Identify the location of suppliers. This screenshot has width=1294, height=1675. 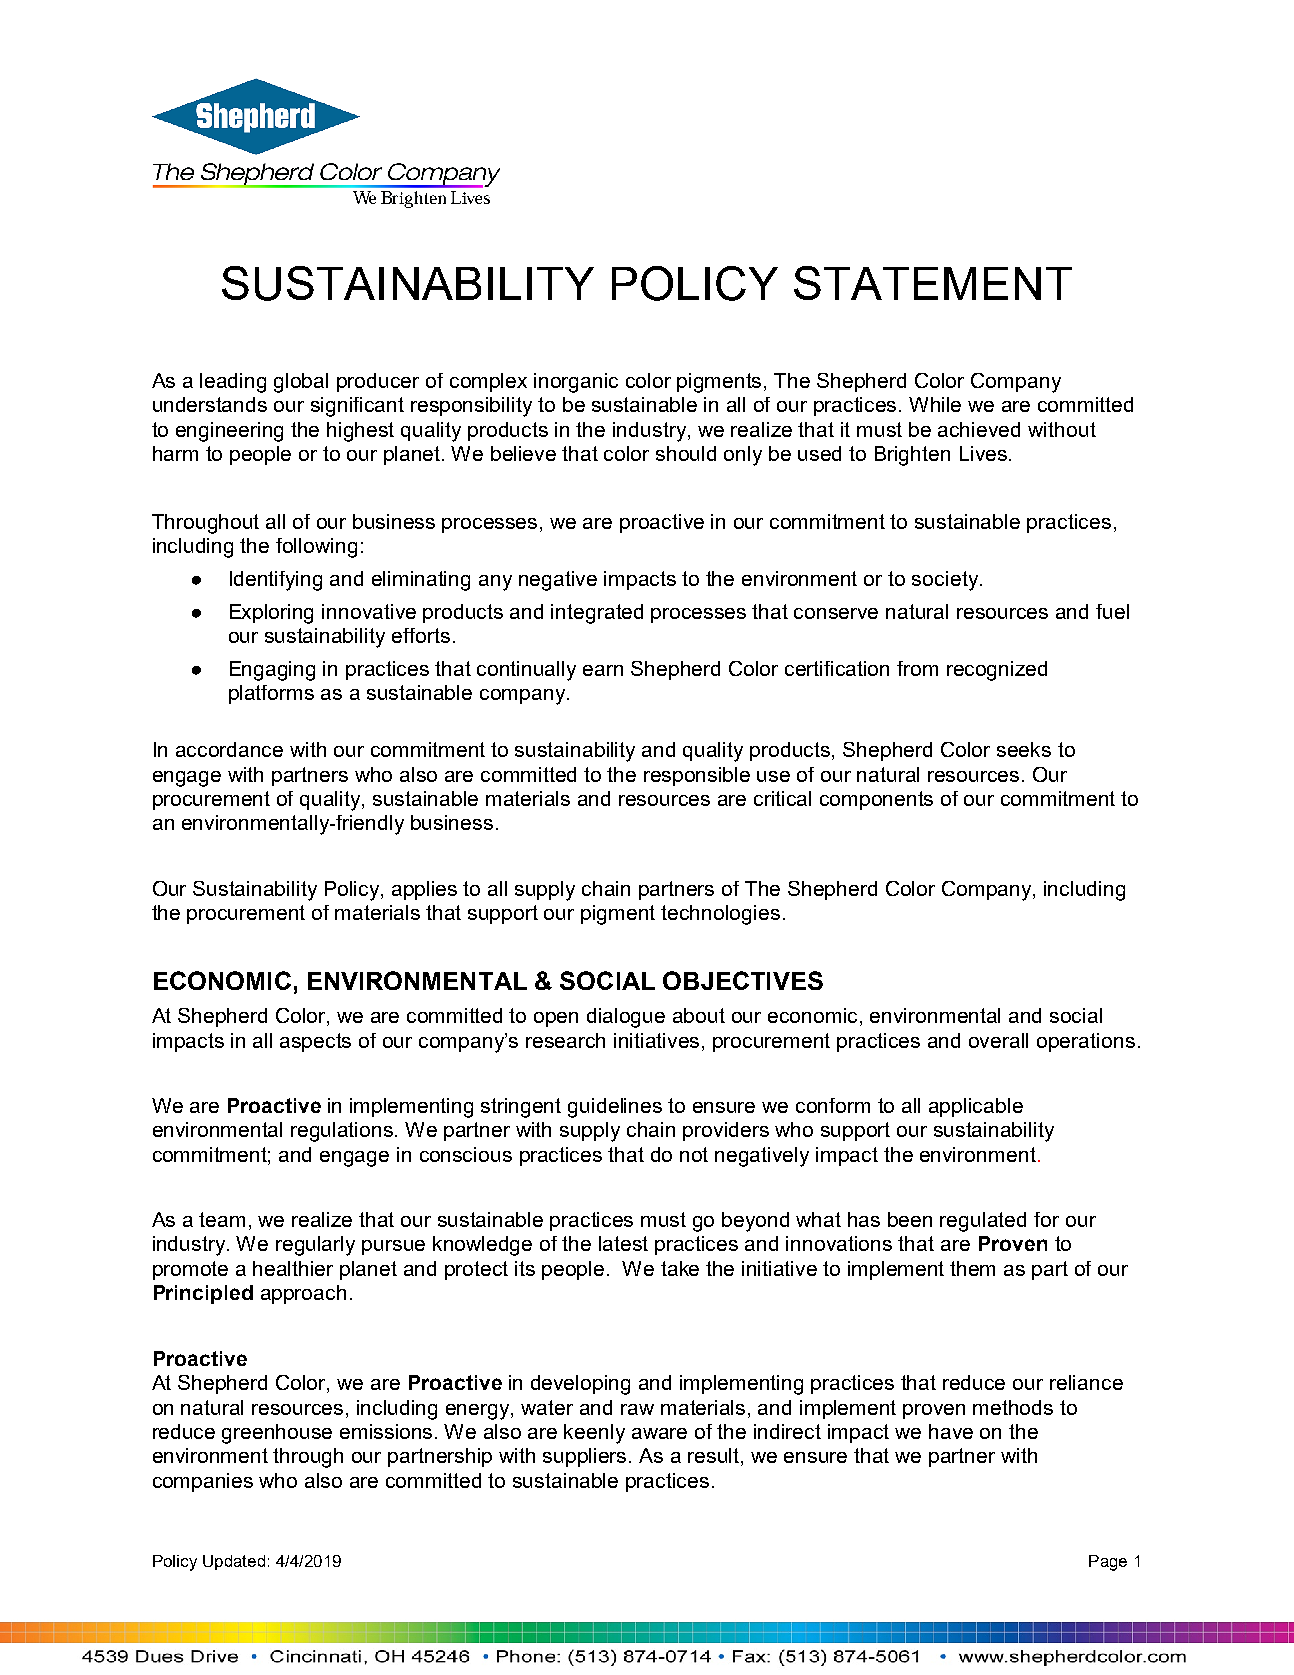
(586, 1457).
